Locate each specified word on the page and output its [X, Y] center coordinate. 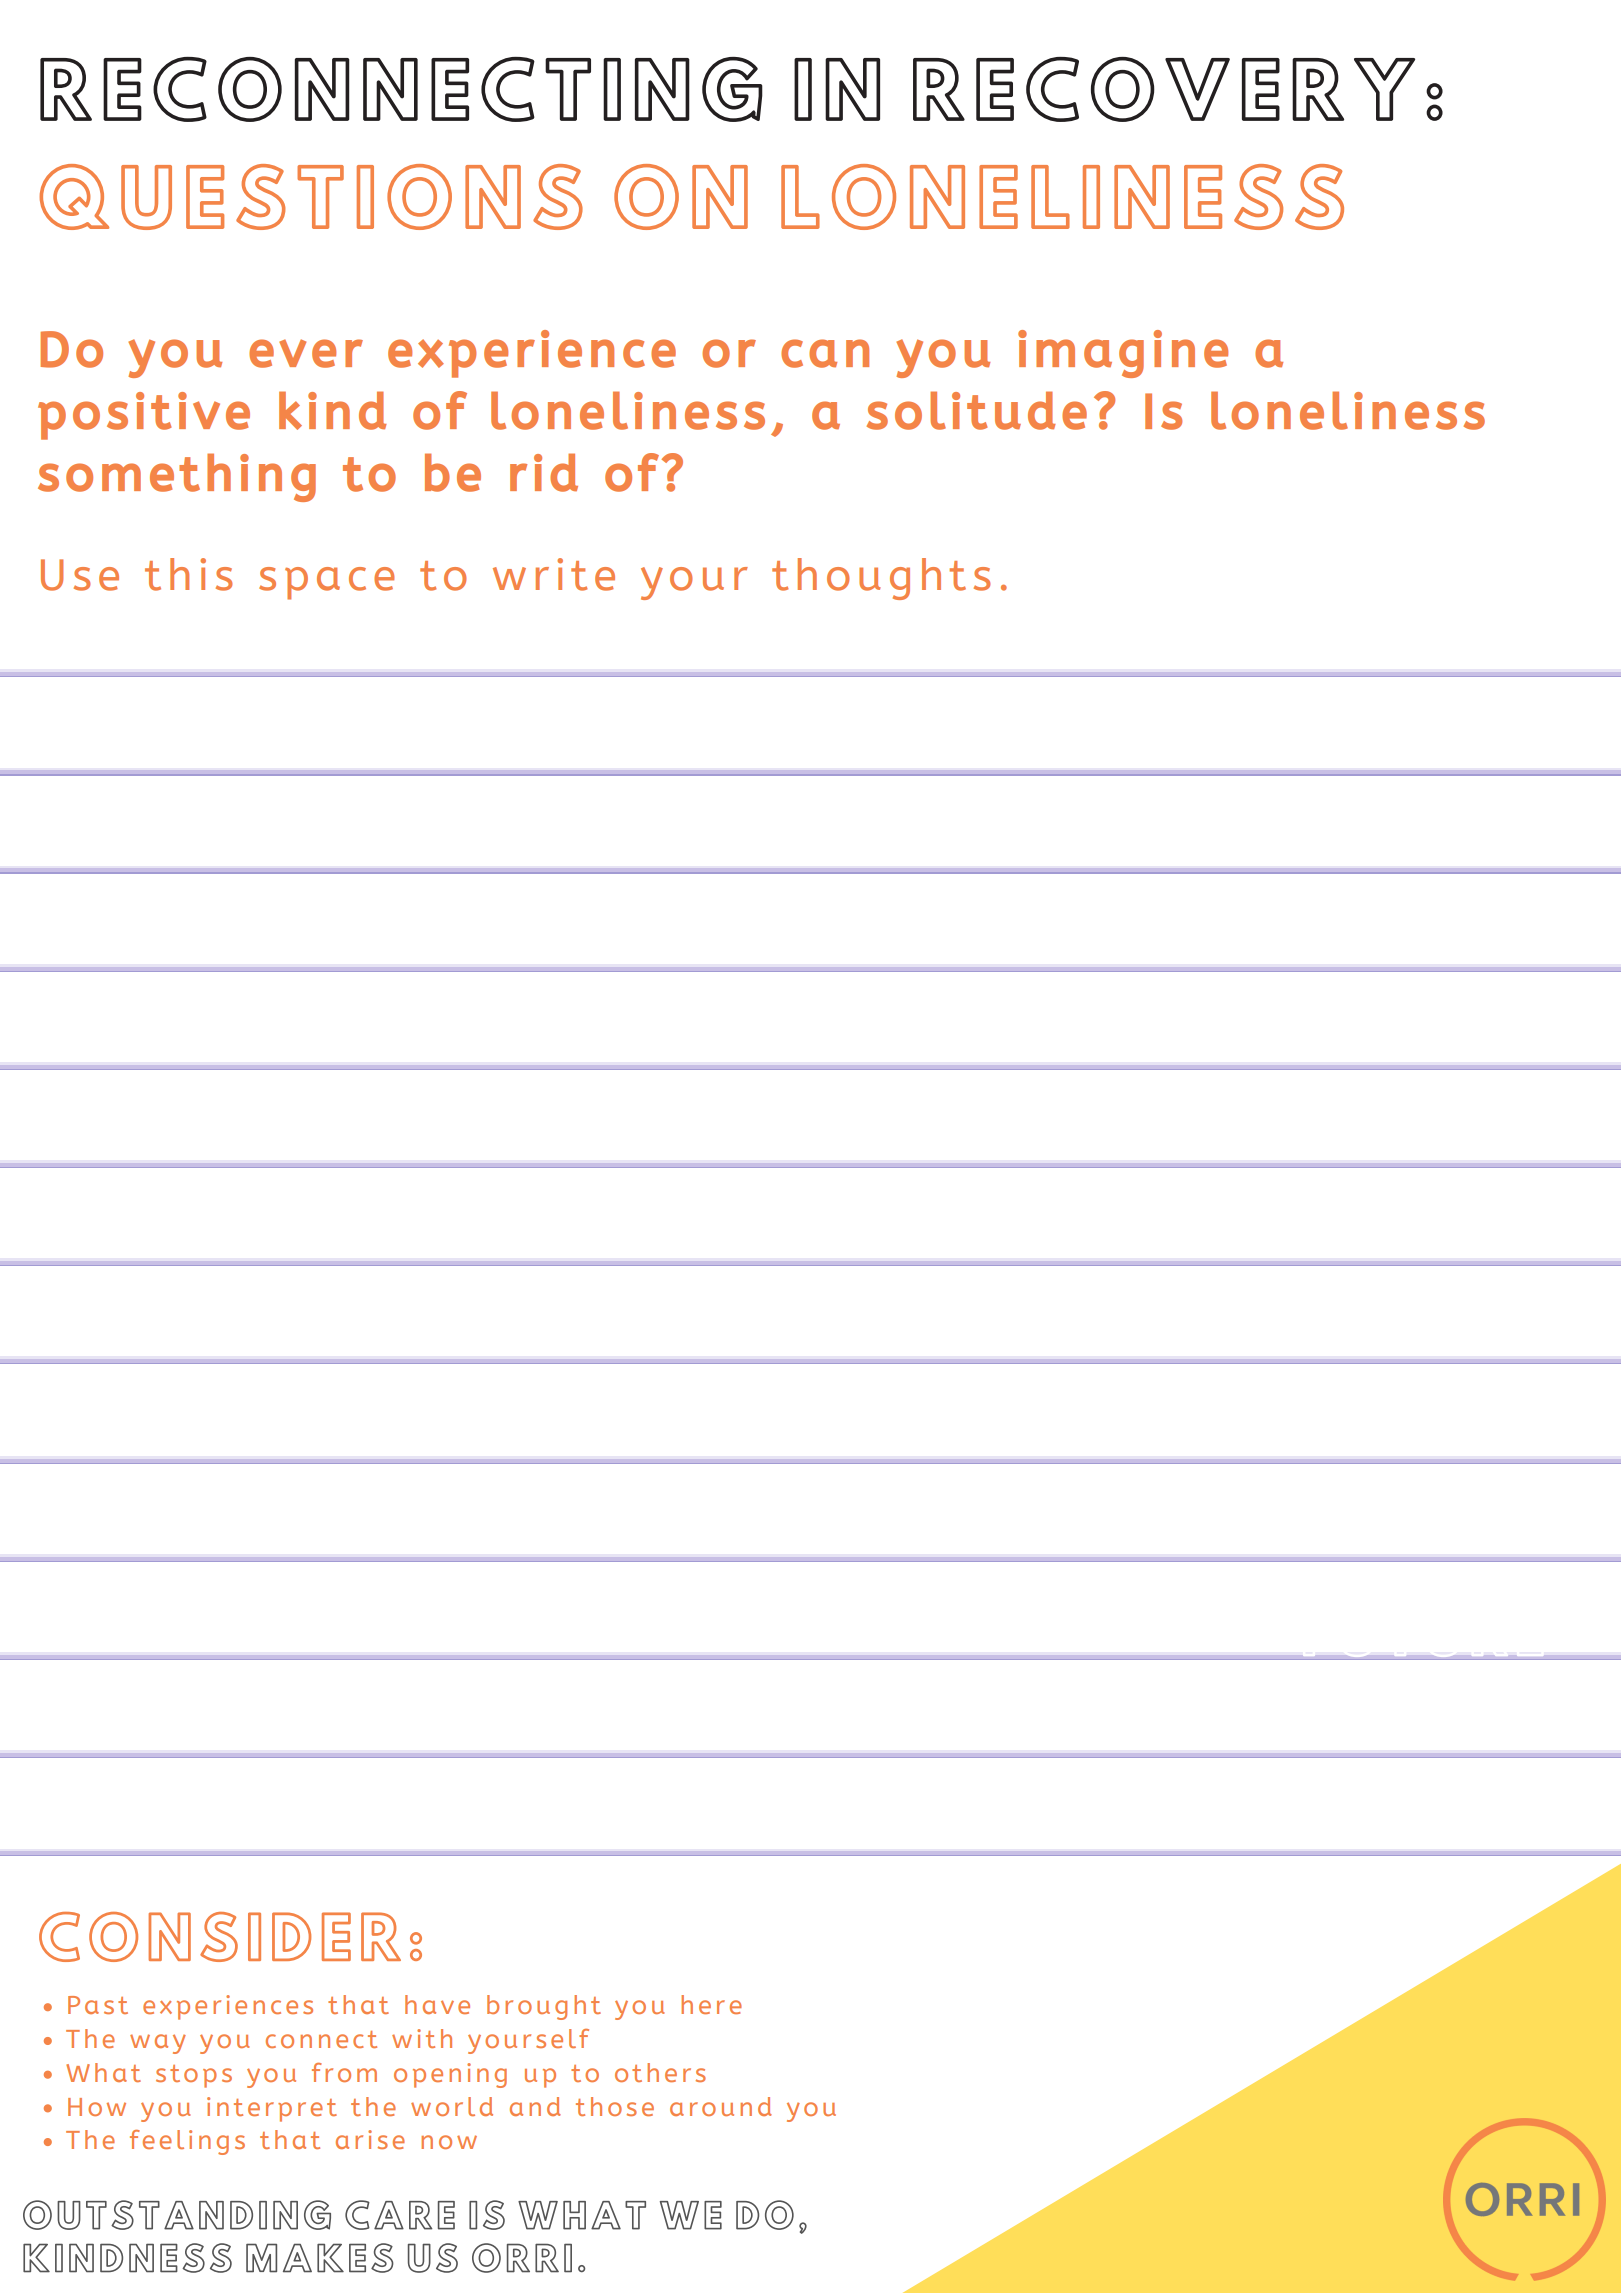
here [711, 2004]
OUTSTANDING [177, 2215]
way [158, 2044]
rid [544, 472]
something [177, 477]
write [554, 574]
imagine [1123, 354]
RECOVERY [1164, 89]
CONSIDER [220, 1937]
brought [544, 2007]
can [825, 353]
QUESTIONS [311, 197]
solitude [977, 410]
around [721, 2106]
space [327, 583]
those [615, 2106]
